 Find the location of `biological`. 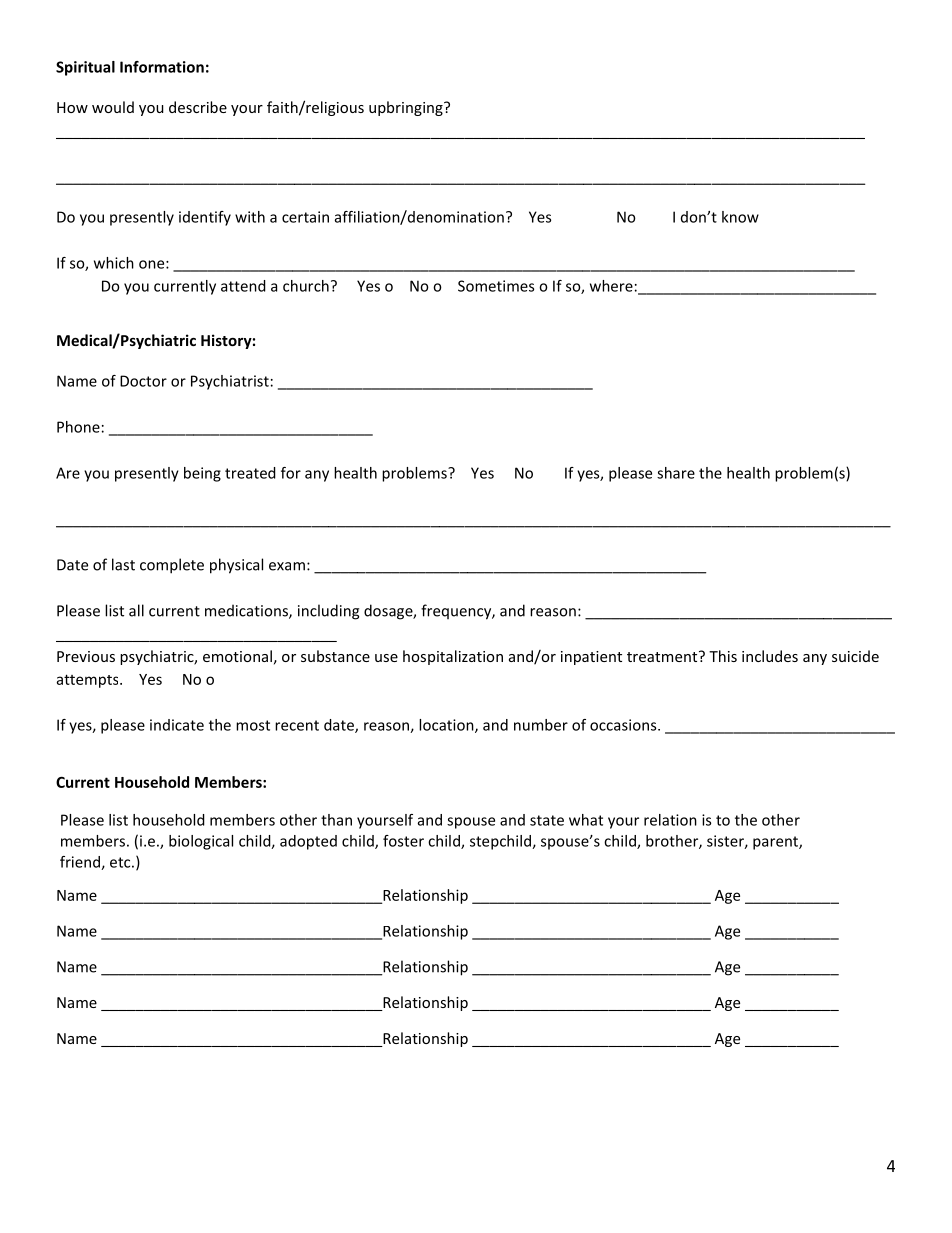

biological is located at coordinates (201, 842).
